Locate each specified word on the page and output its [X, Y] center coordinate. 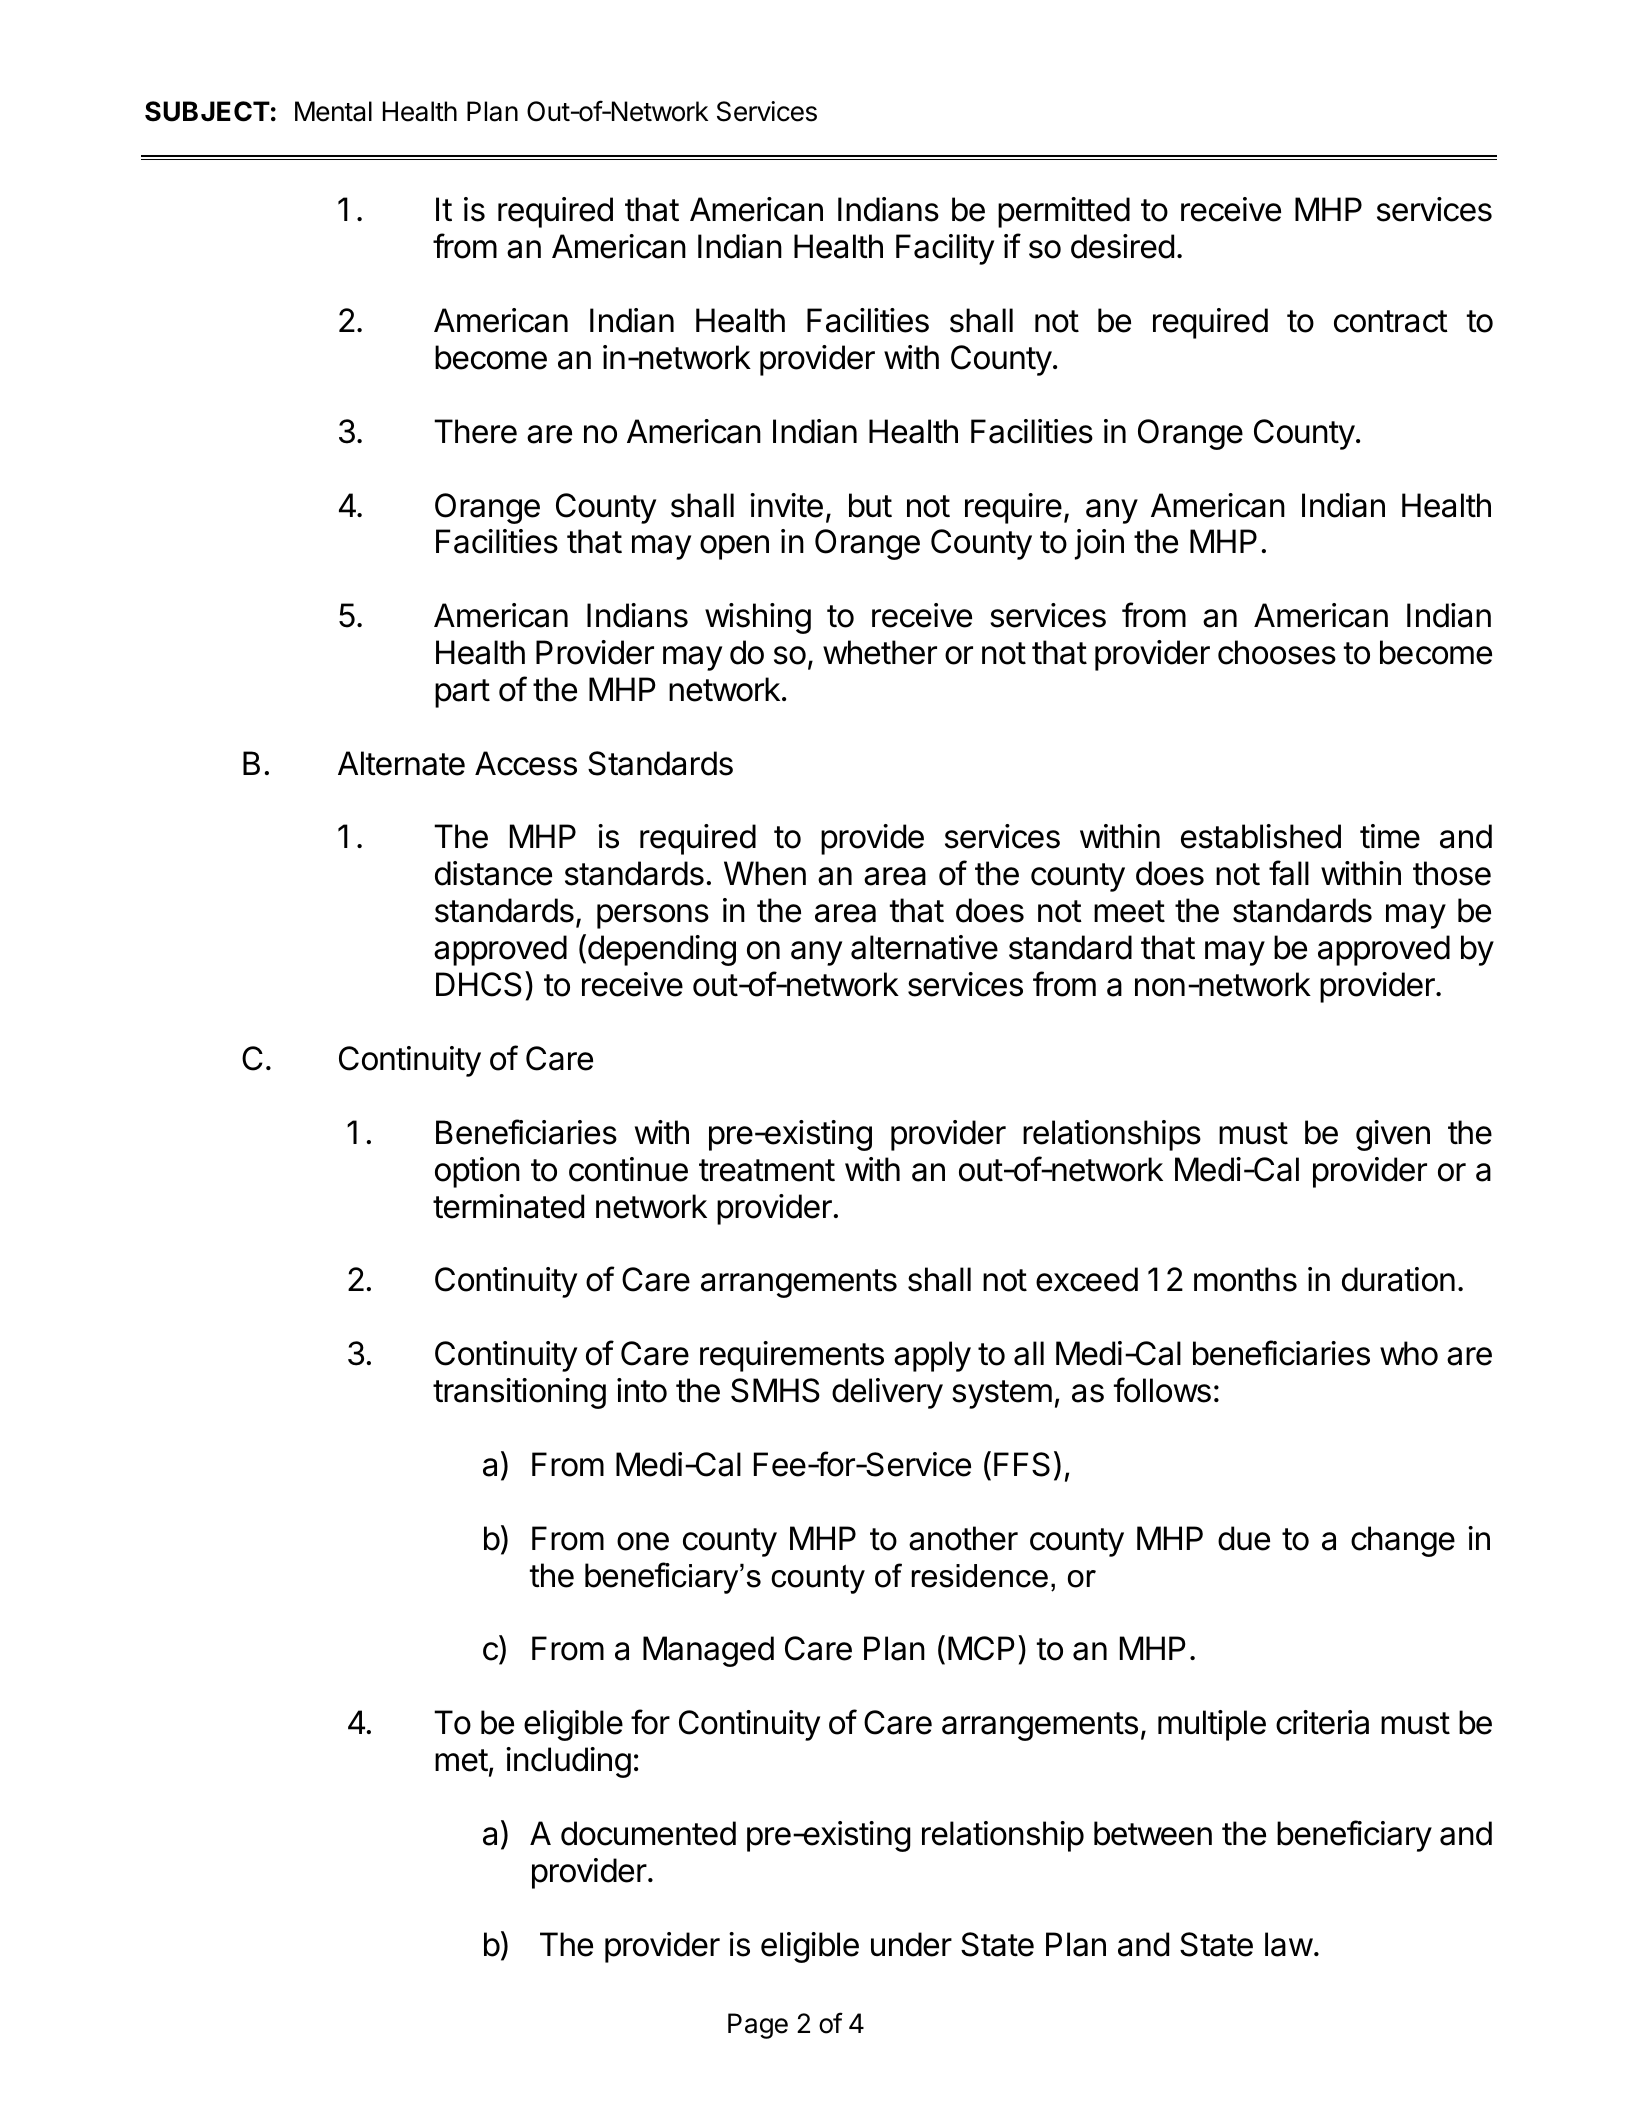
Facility [945, 249]
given [1393, 1135]
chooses [1277, 652]
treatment [767, 1170]
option [477, 1172]
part [462, 693]
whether [880, 652]
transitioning [519, 1393]
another [963, 1538]
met [461, 1760]
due [1244, 1538]
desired [1122, 246]
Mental [333, 111]
